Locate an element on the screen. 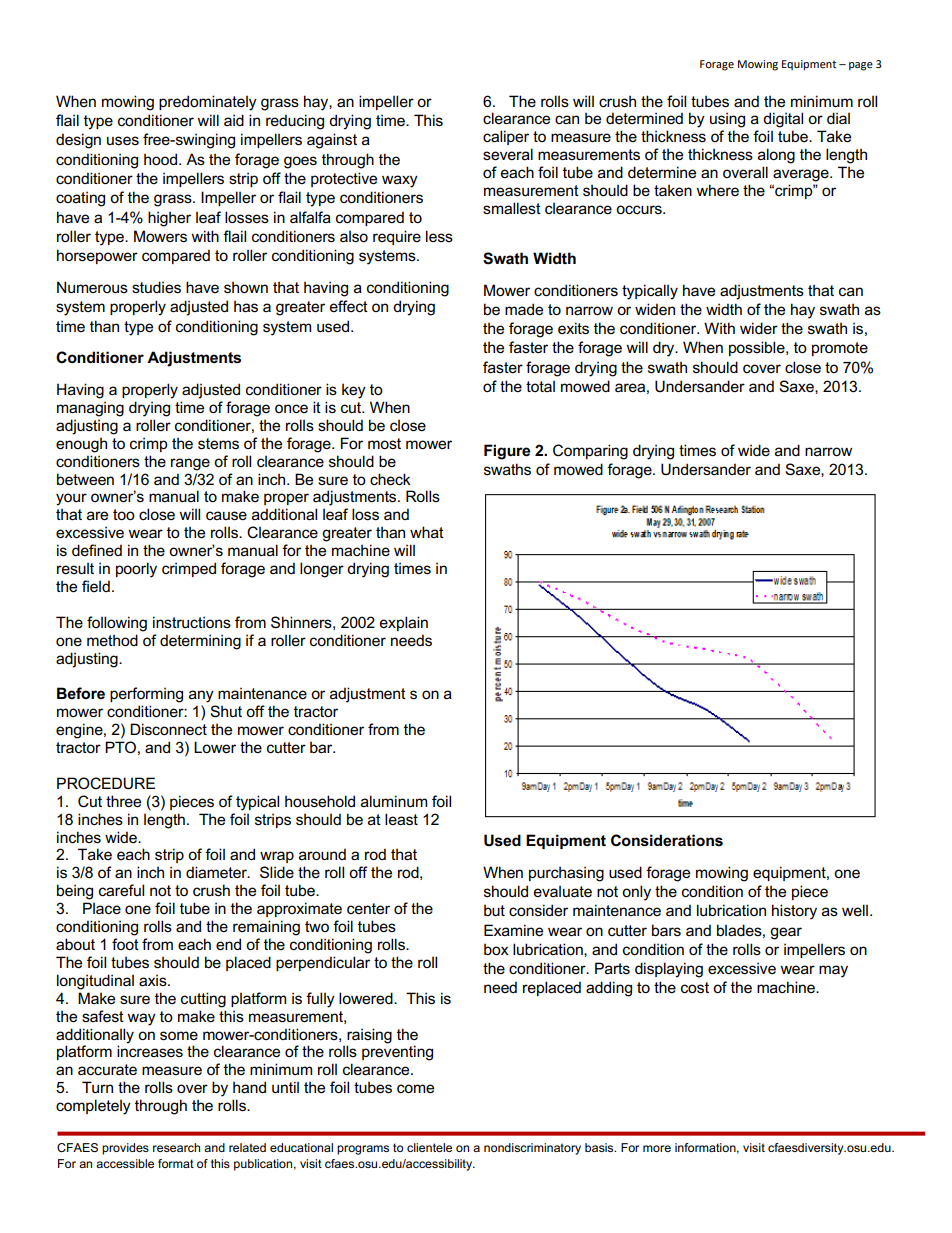 The height and width of the screenshot is (1233, 952). history is located at coordinates (794, 912).
